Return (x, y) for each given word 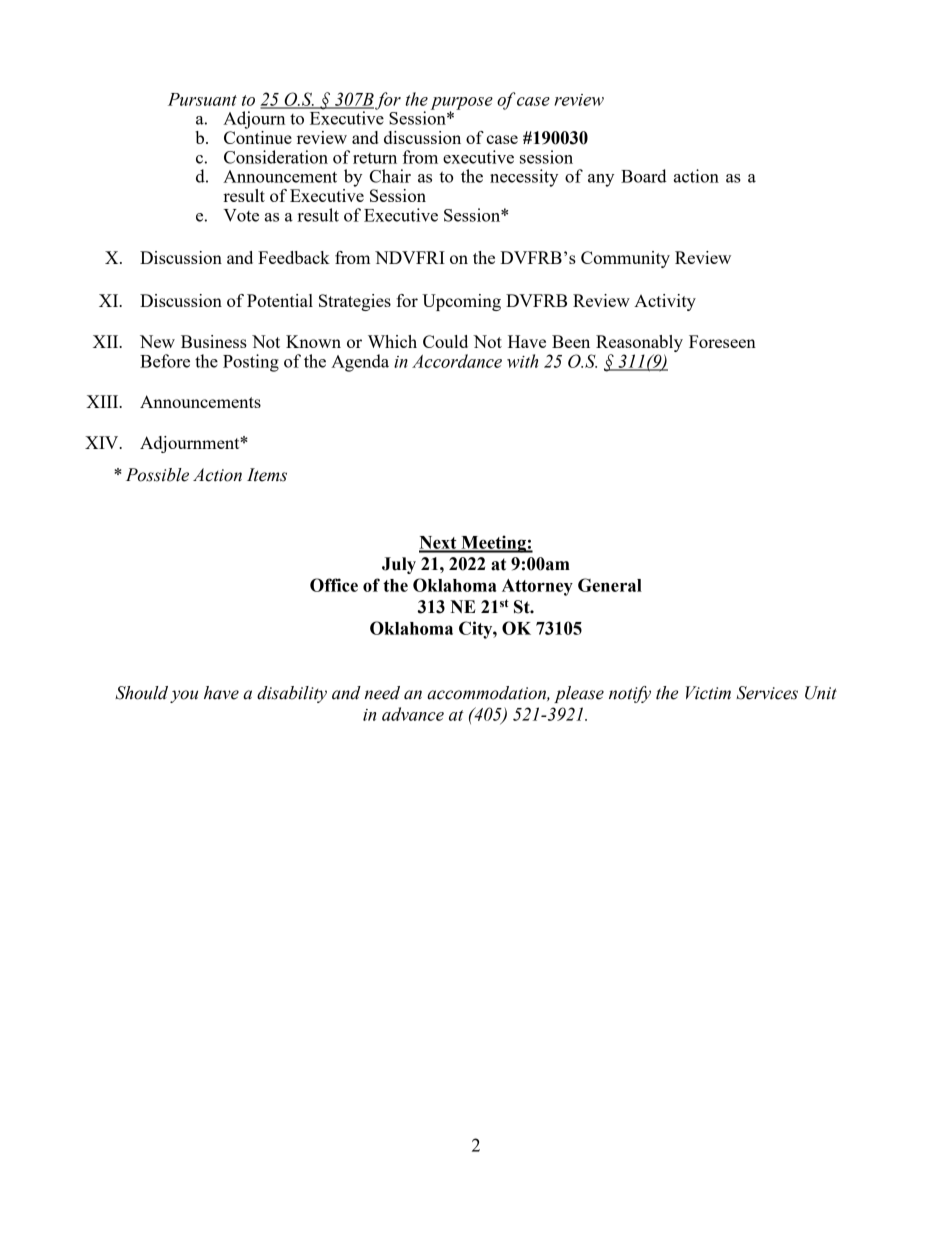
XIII (103, 401)
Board (644, 176)
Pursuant (202, 99)
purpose (462, 104)
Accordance (457, 361)
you (184, 696)
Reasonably (639, 345)
